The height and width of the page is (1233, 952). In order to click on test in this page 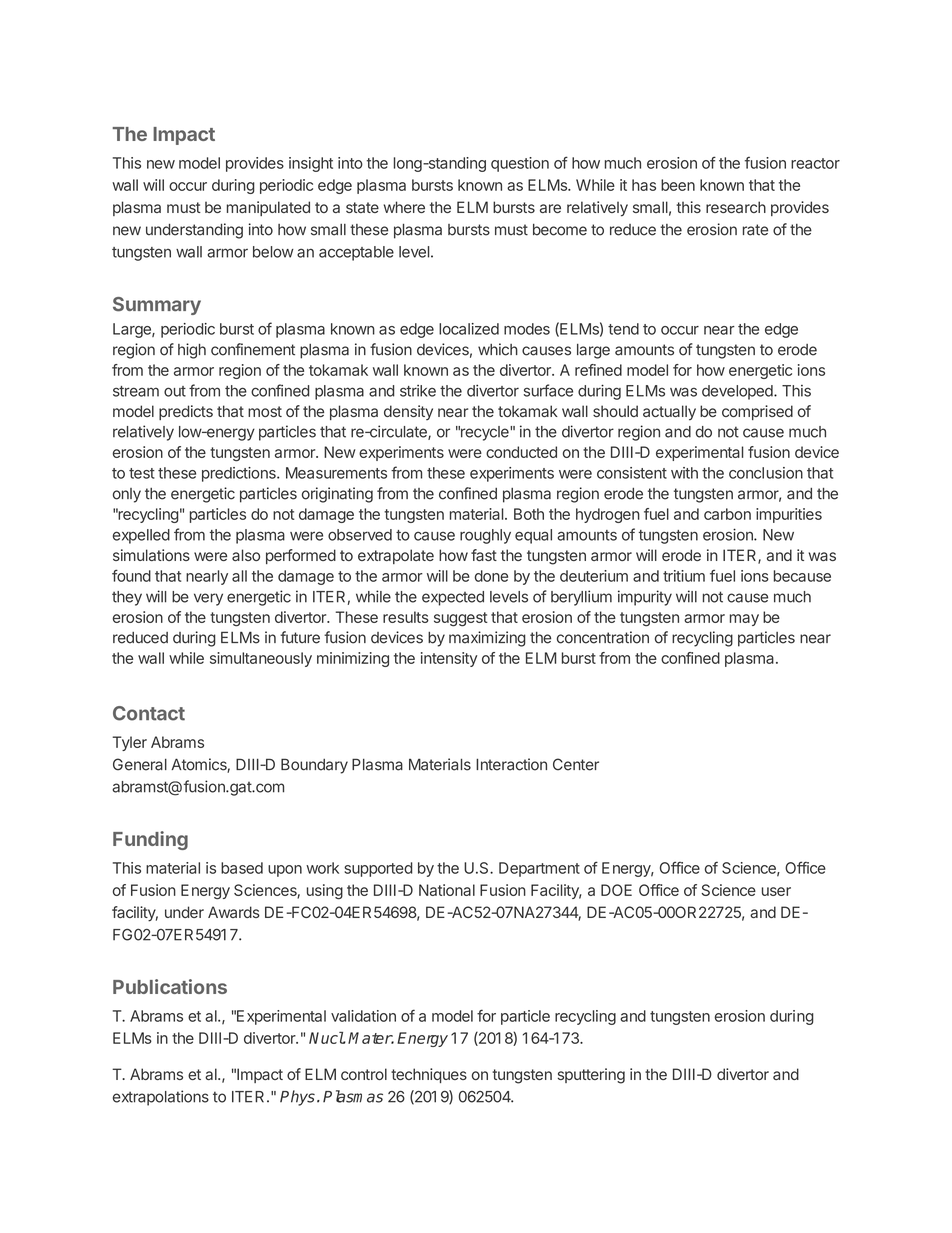, I will do `click(142, 473)`.
